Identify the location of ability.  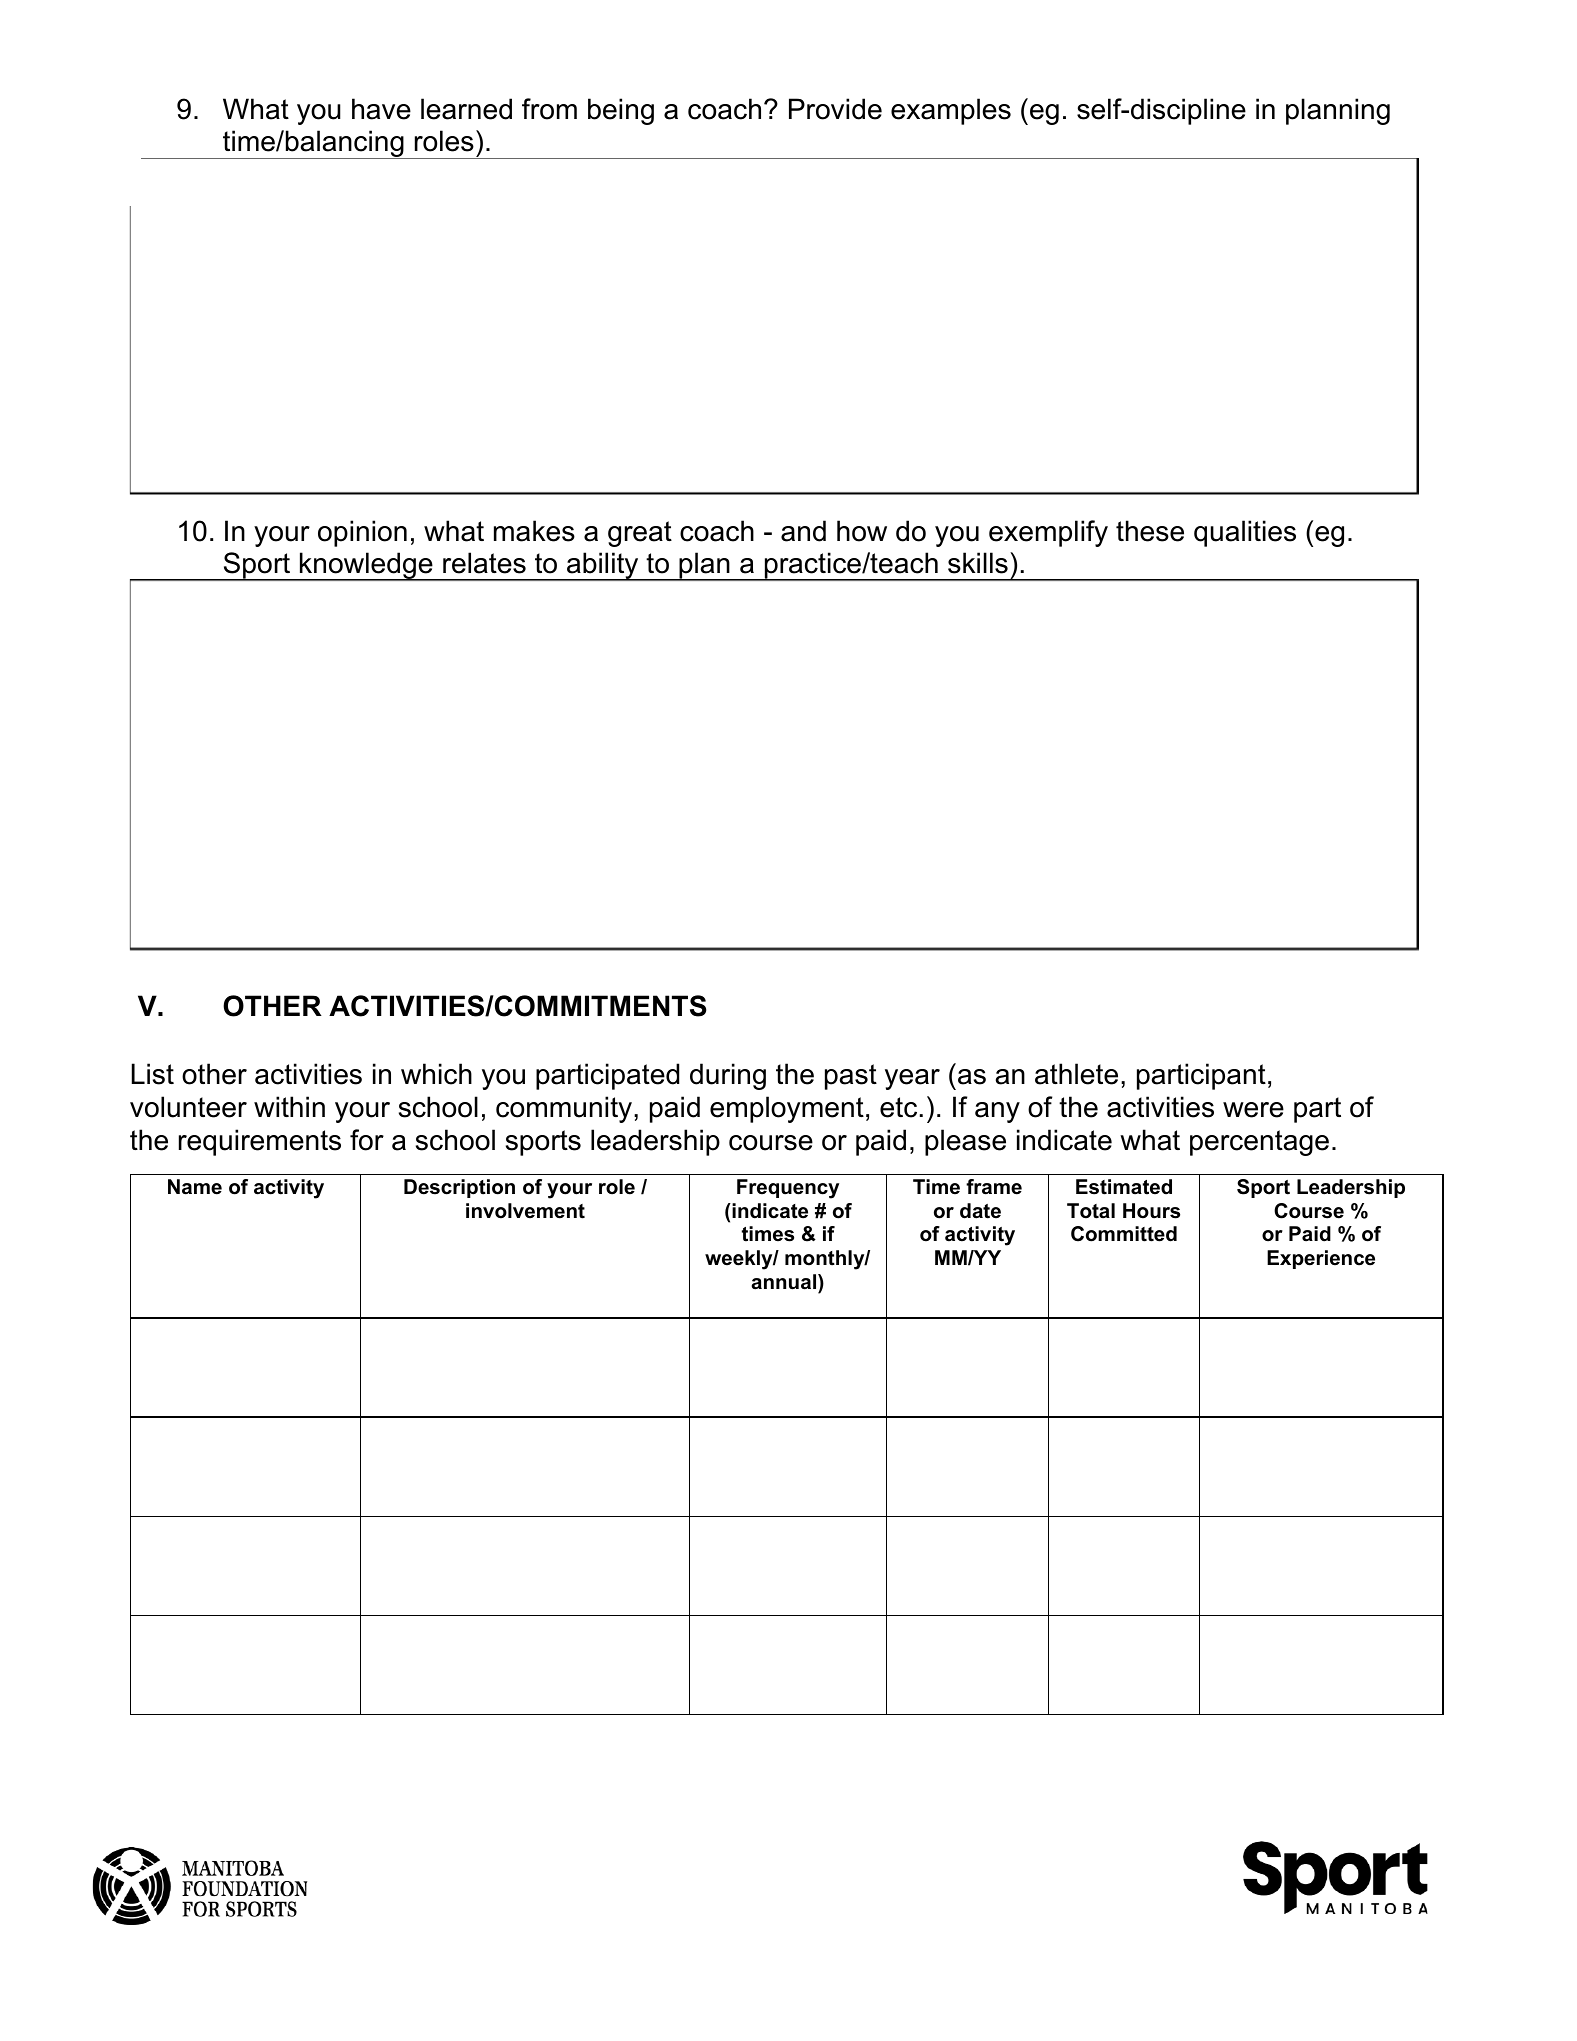
(603, 566).
